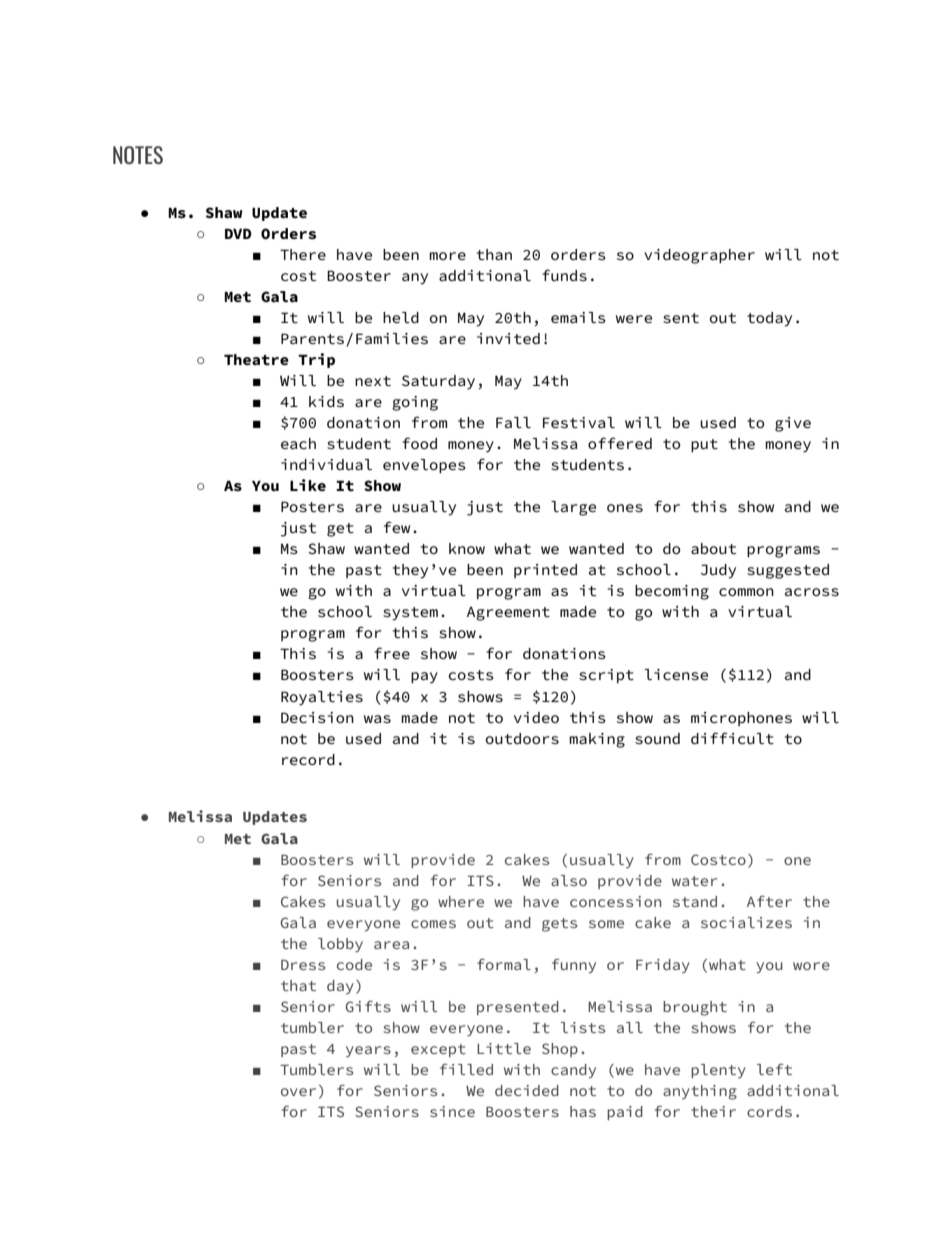  I want to click on filled, so click(466, 1069).
